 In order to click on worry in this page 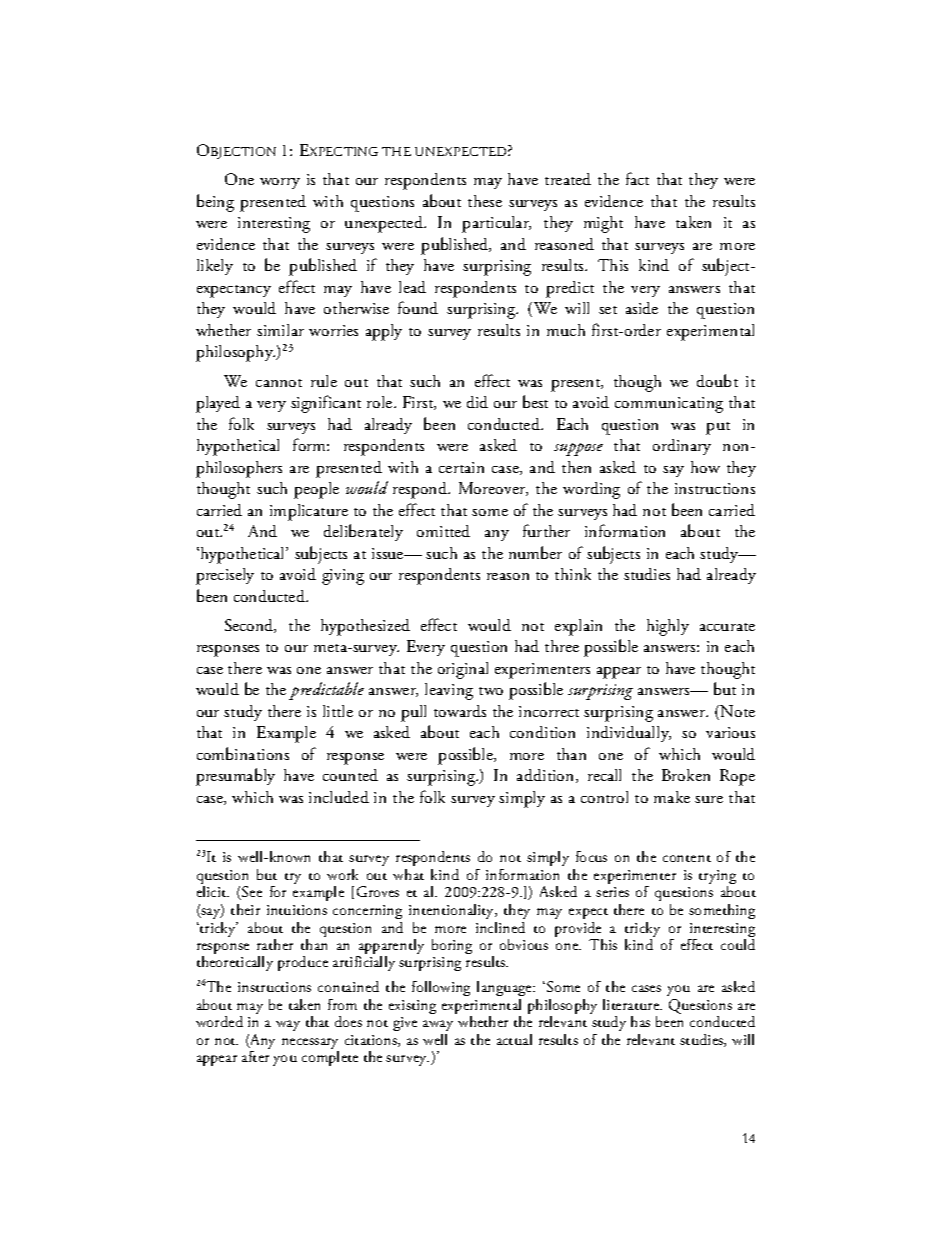, I will do `click(280, 183)`.
